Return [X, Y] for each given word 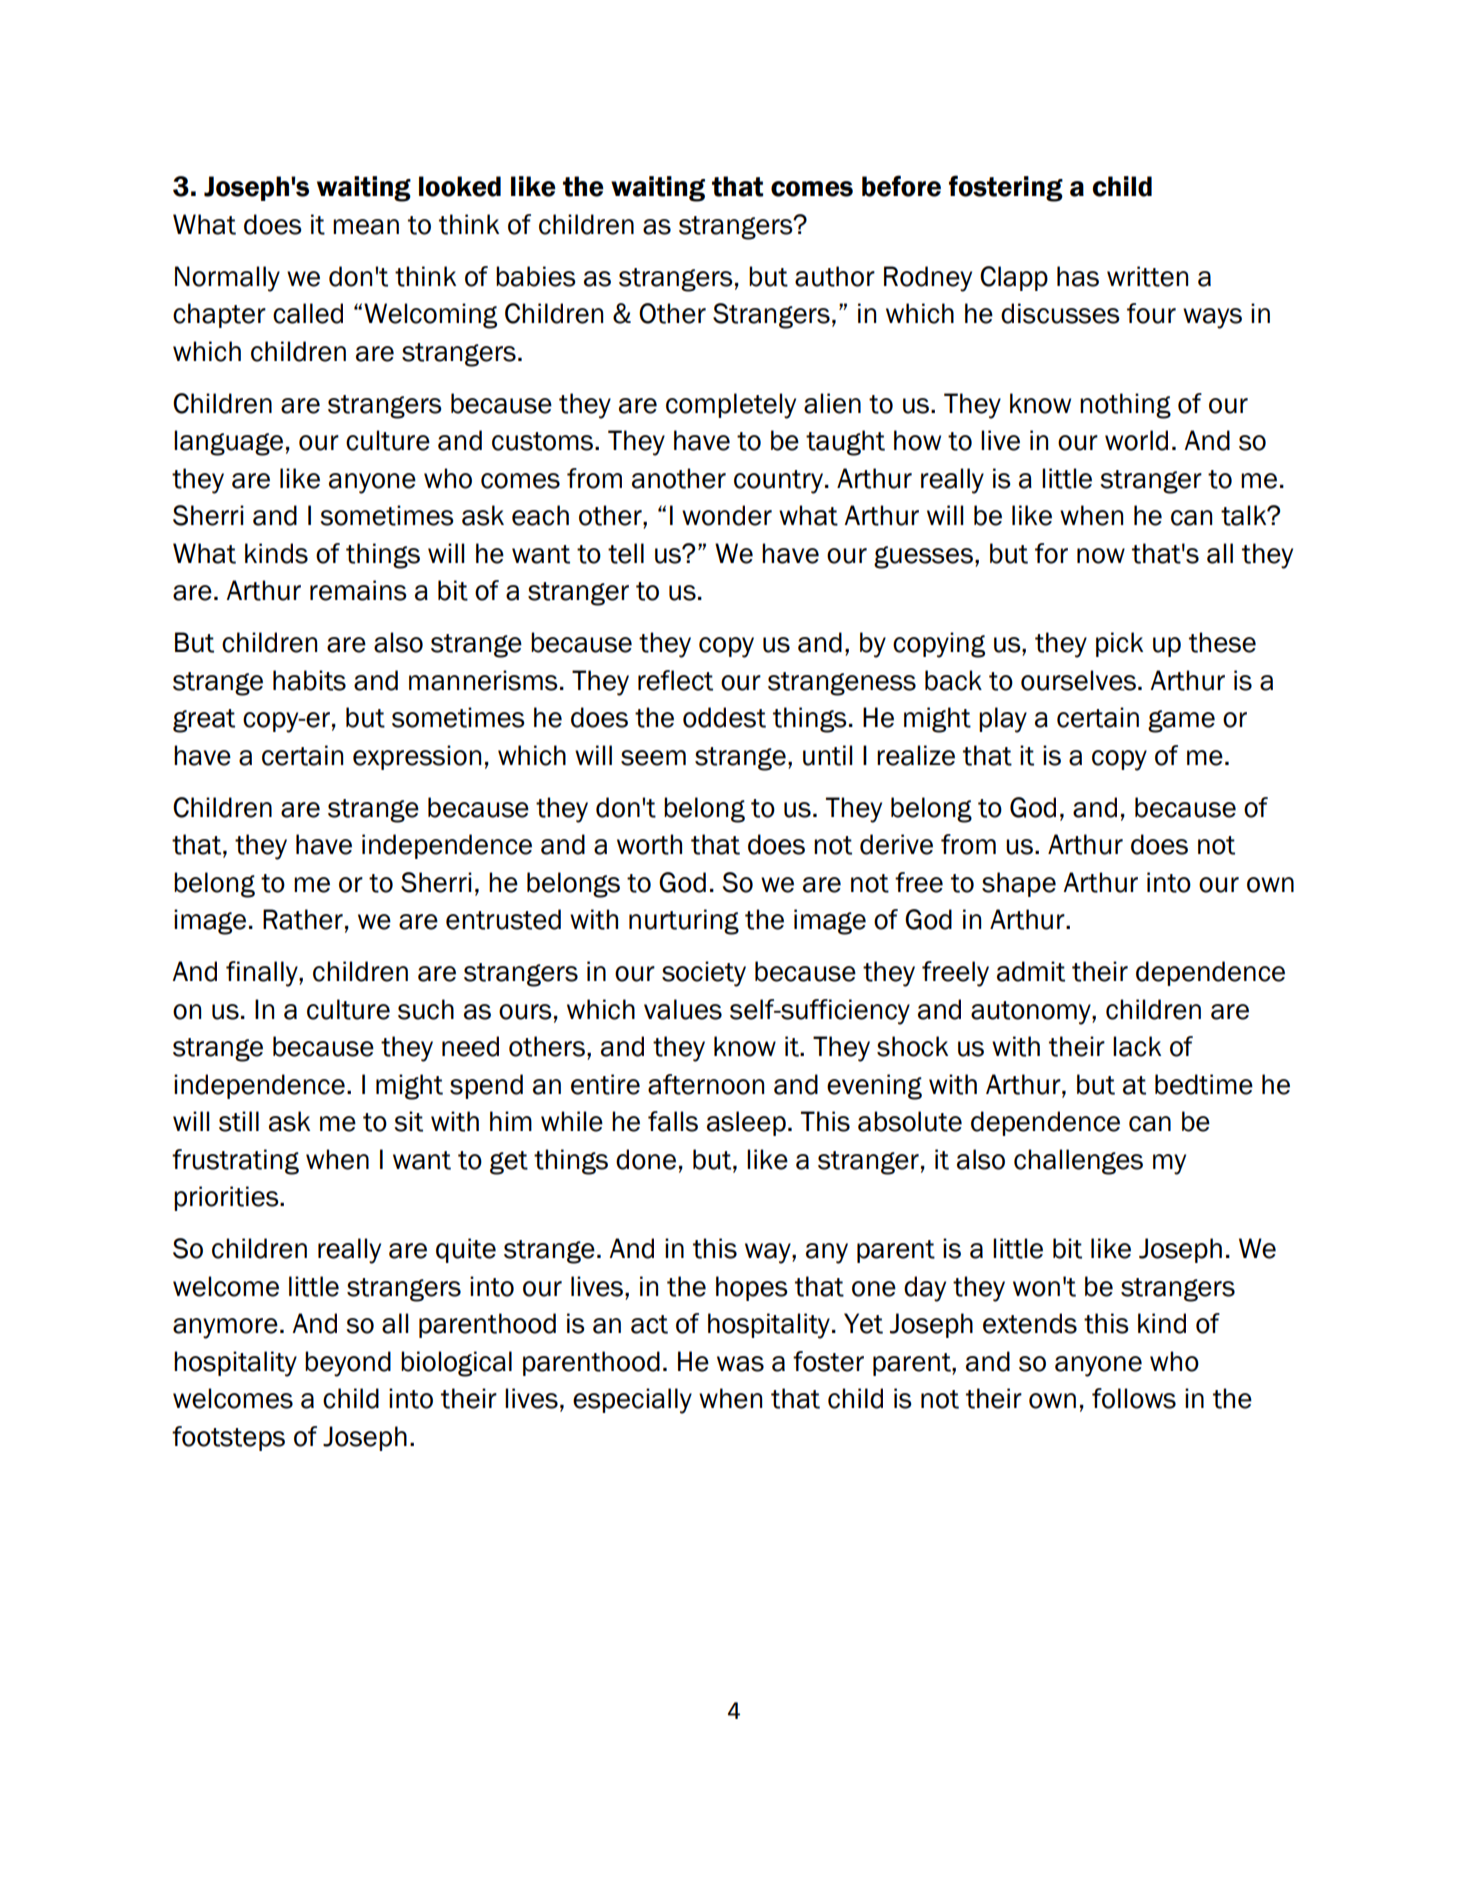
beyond [348, 1364]
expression [417, 757]
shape [1019, 884]
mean [366, 227]
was [740, 1364]
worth [649, 844]
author [835, 276]
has [1078, 276]
